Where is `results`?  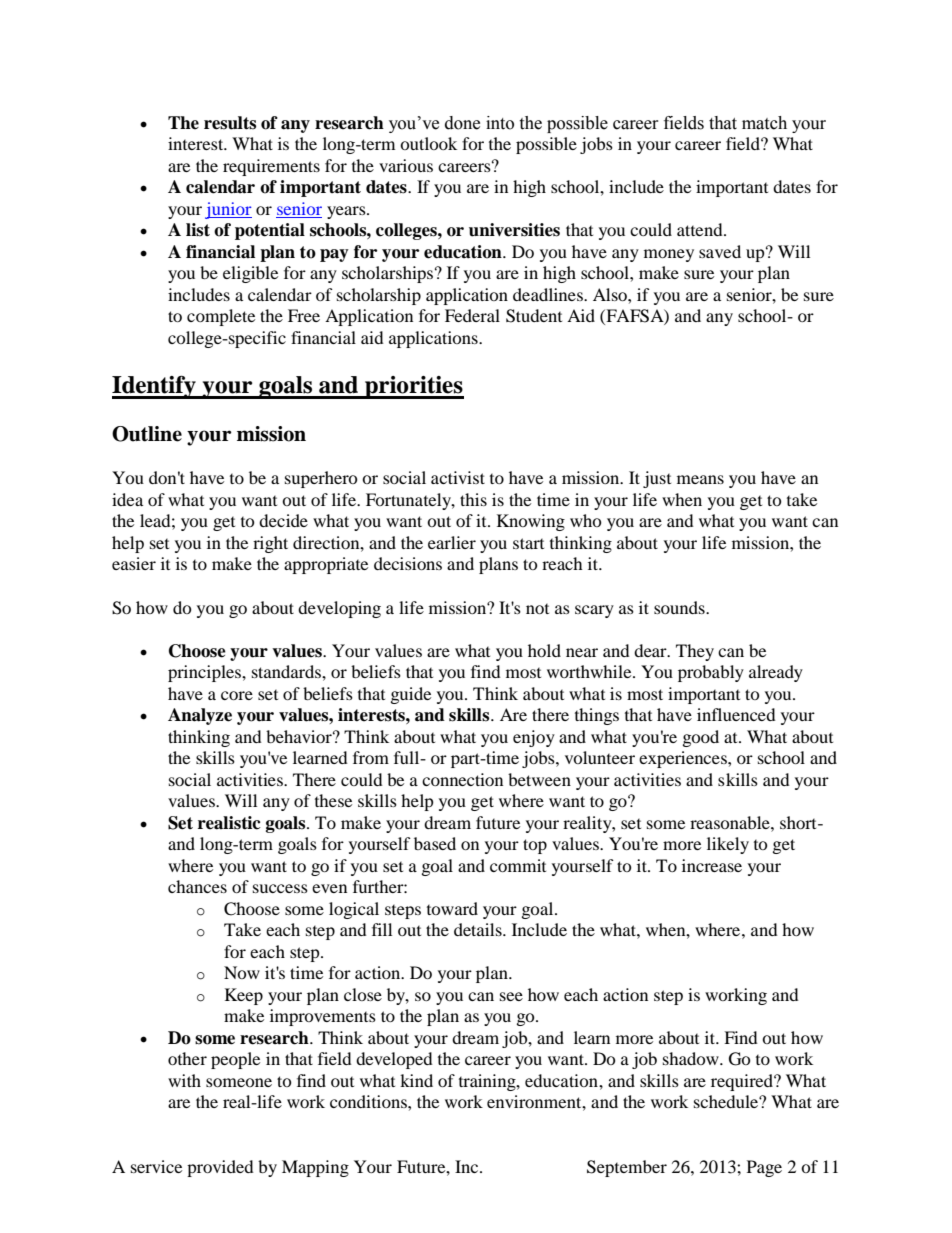 results is located at coordinates (230, 123).
